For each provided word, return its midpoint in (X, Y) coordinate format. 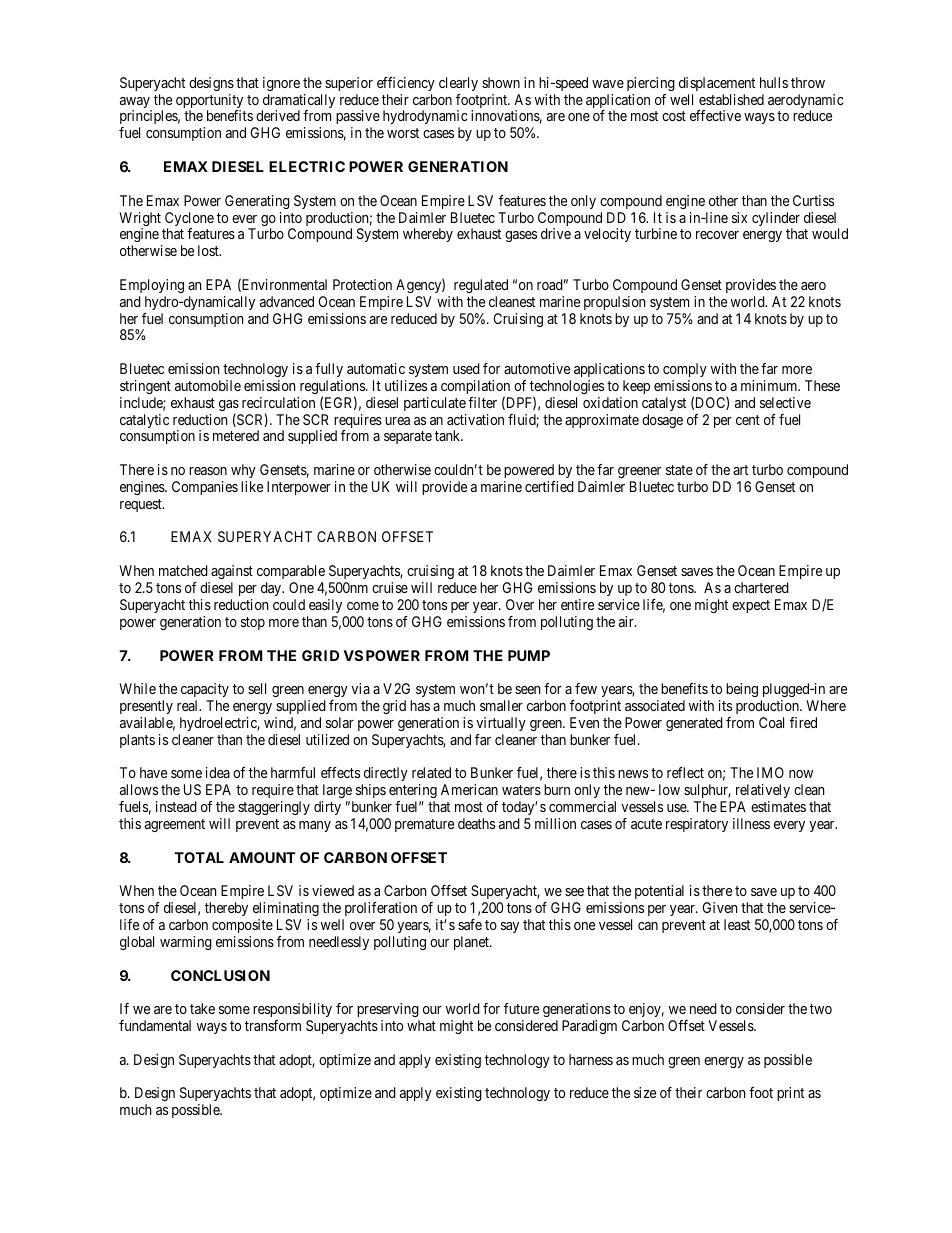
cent (748, 420)
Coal (771, 722)
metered (236, 435)
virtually (501, 724)
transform (273, 1025)
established (731, 99)
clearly (458, 84)
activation (475, 419)
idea (218, 772)
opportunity (209, 102)
